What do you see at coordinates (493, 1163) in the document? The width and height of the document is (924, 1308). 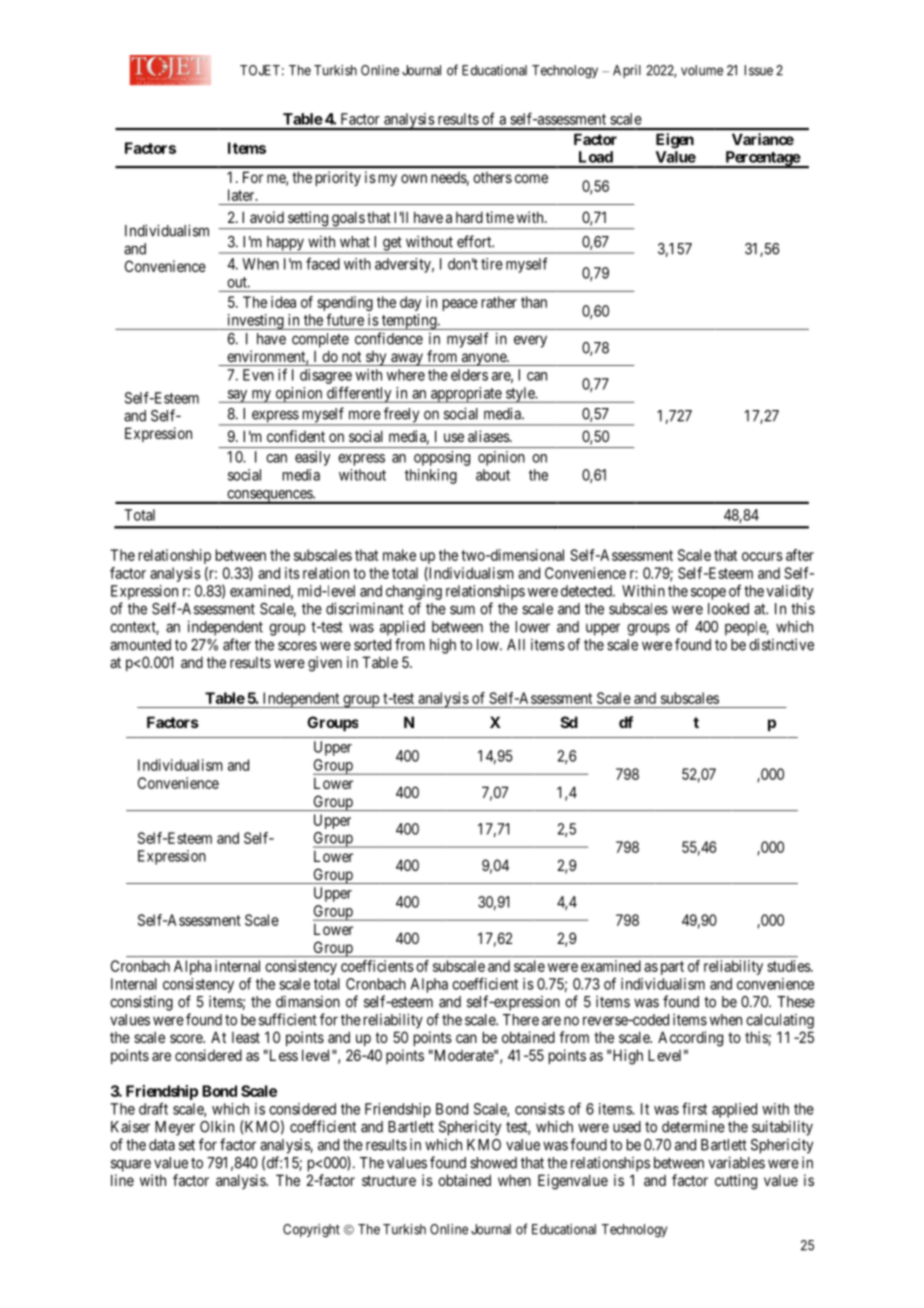 I see `showed` at bounding box center [493, 1163].
